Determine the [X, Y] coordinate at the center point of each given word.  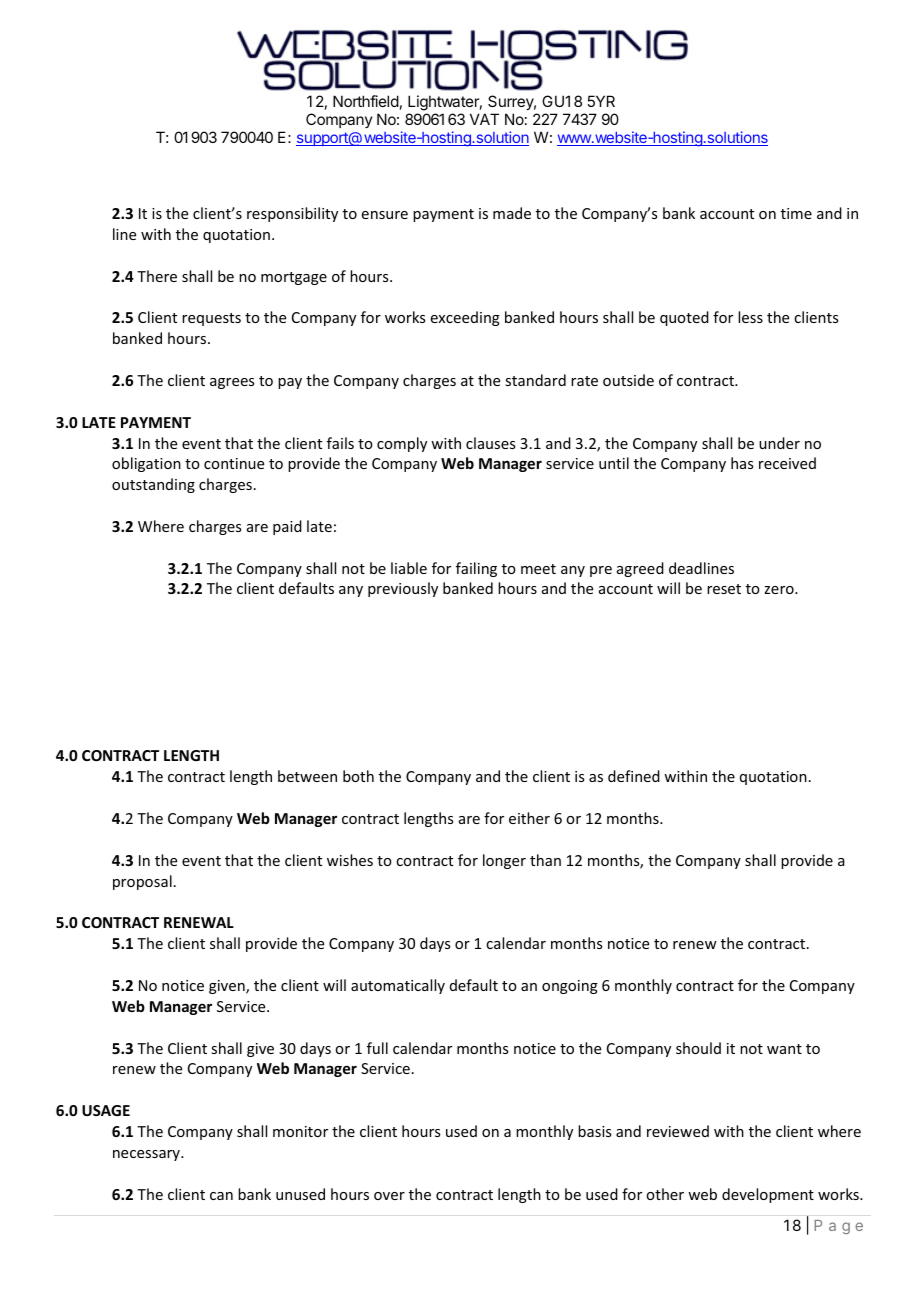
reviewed [678, 1131]
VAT [484, 119]
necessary [147, 1155]
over [389, 1196]
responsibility [292, 214]
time [796, 213]
